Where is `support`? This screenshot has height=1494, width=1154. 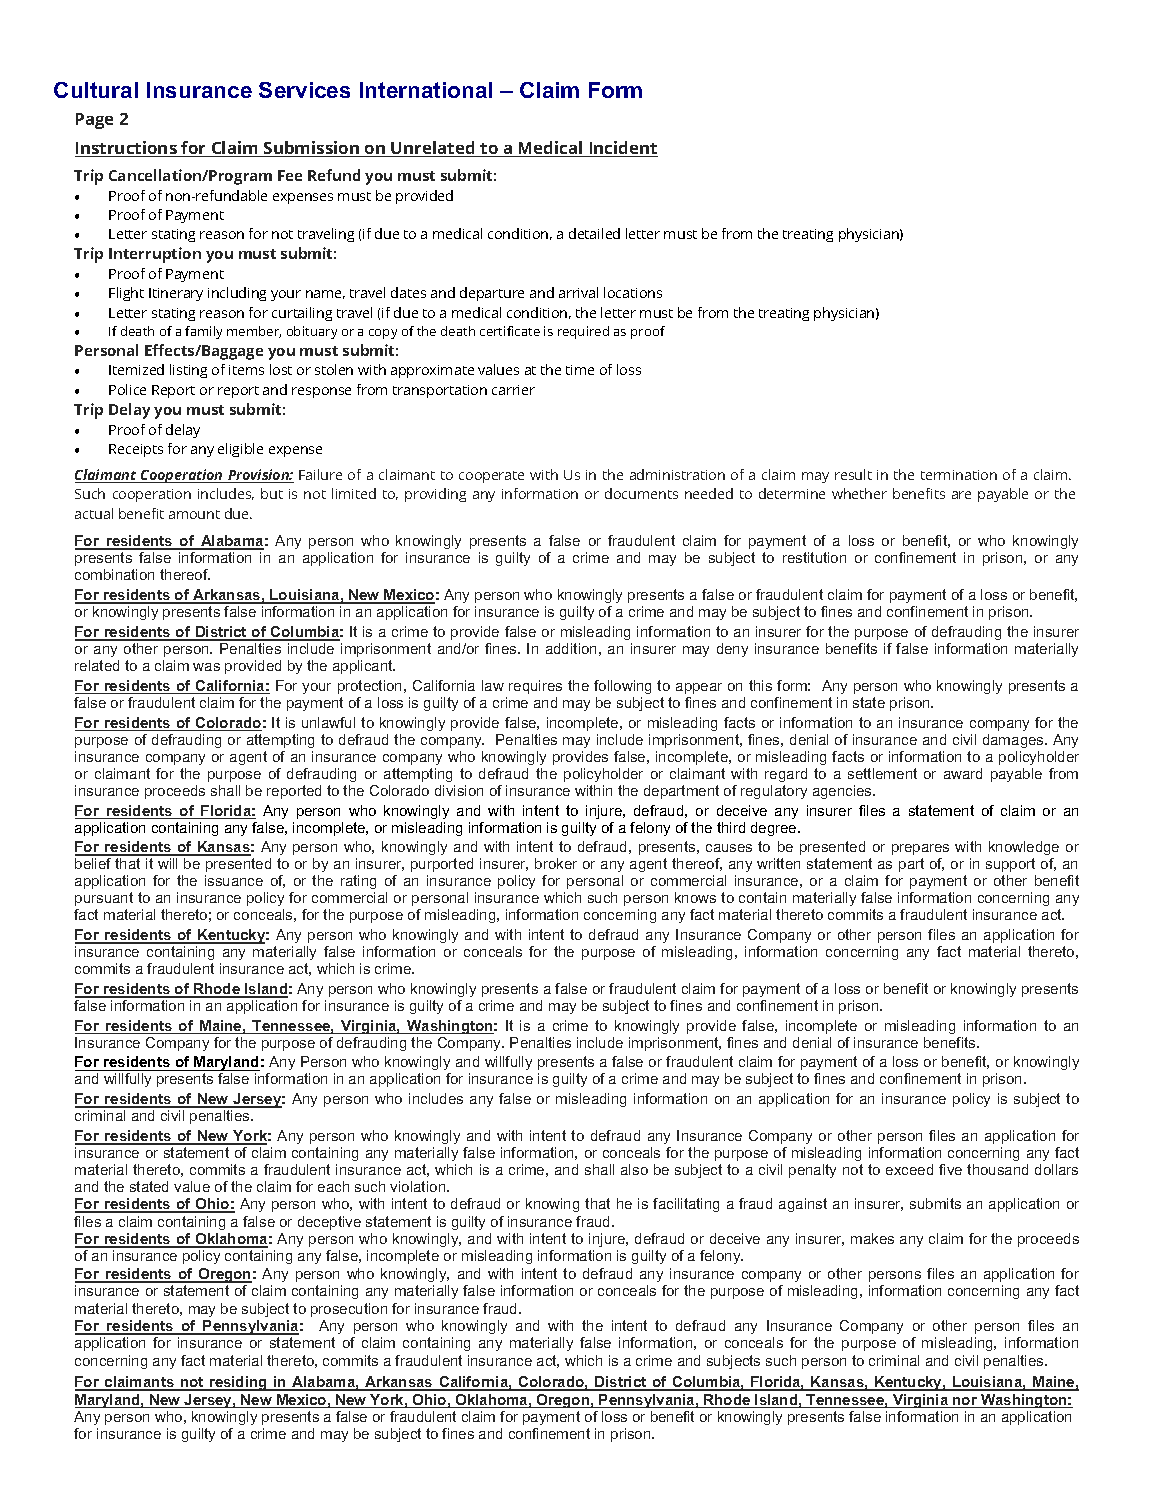
support is located at coordinates (1010, 865).
